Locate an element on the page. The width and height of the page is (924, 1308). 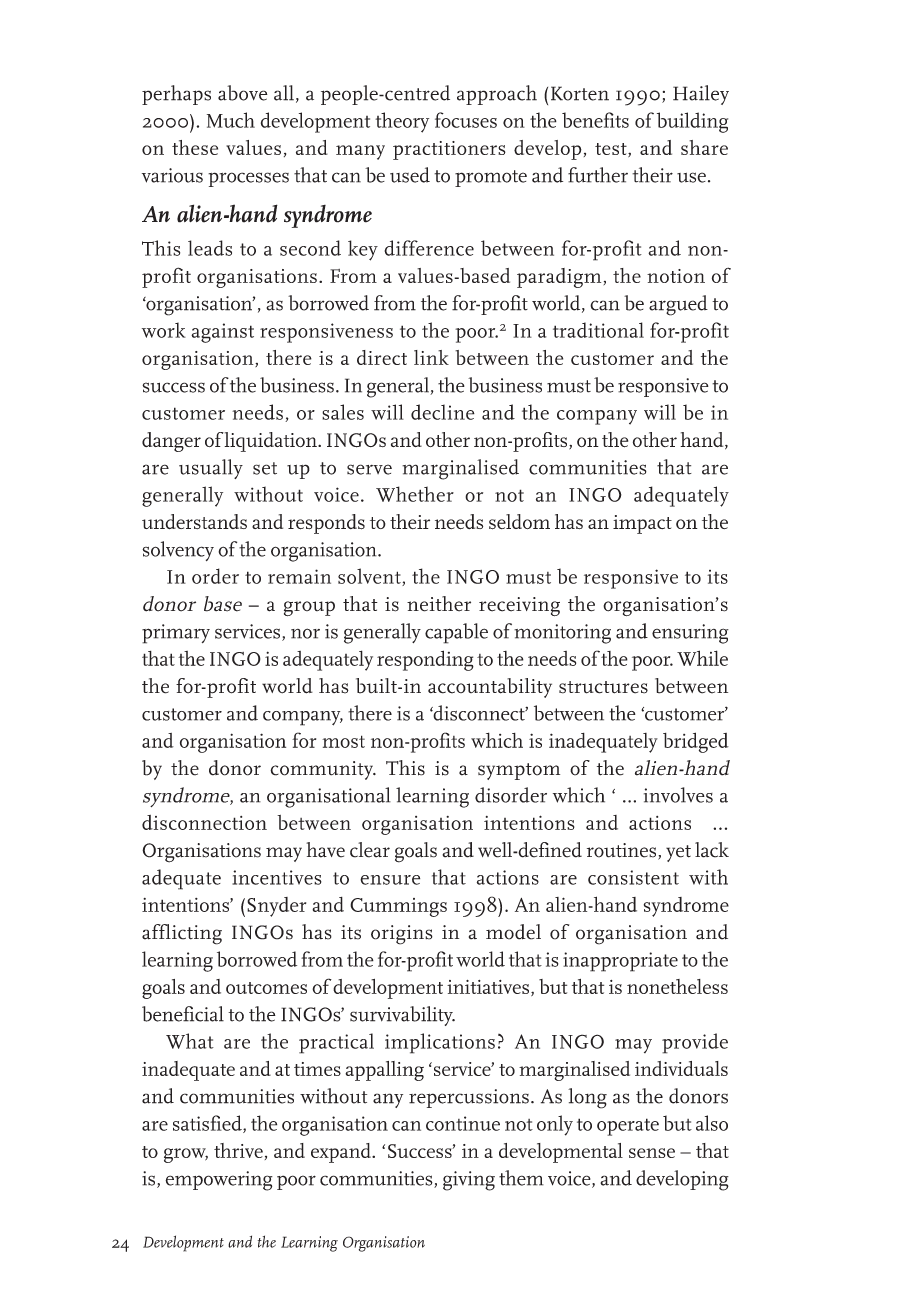
thrive is located at coordinates (238, 1150).
